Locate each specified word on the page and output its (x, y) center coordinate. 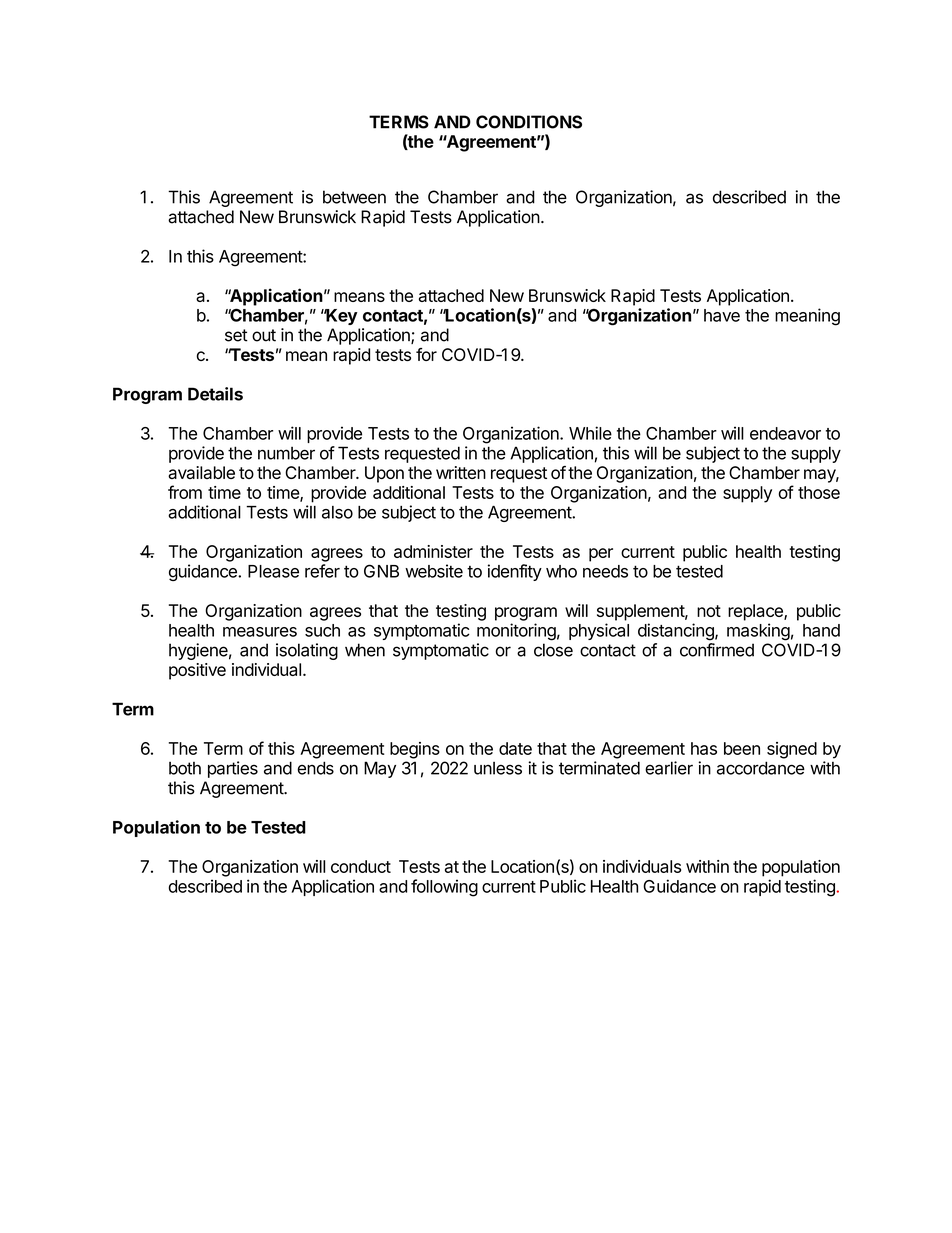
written (461, 472)
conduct (361, 866)
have (722, 315)
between (354, 197)
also (337, 512)
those (819, 492)
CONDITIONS (529, 122)
